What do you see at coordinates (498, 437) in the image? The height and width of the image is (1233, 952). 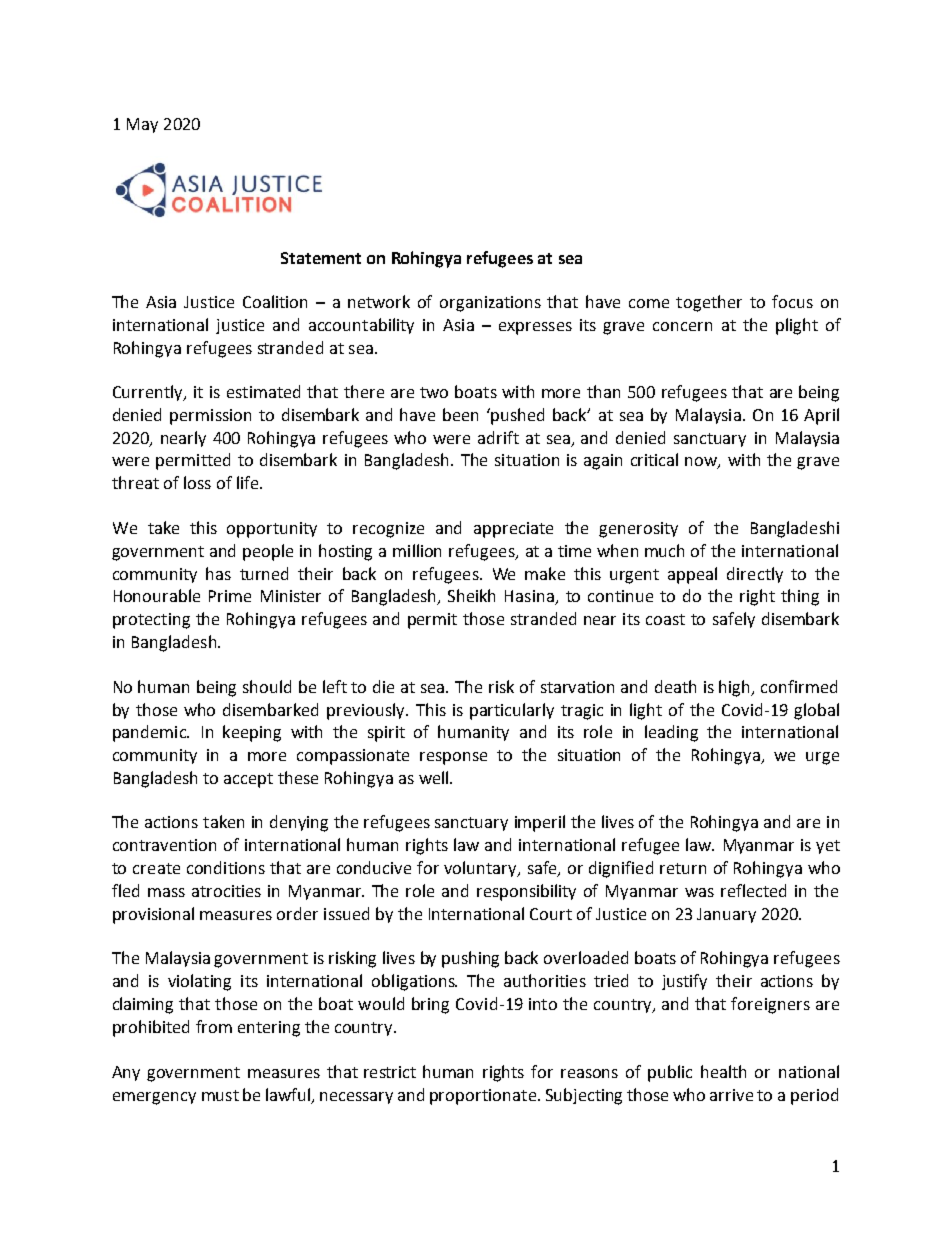 I see `adrift` at bounding box center [498, 437].
